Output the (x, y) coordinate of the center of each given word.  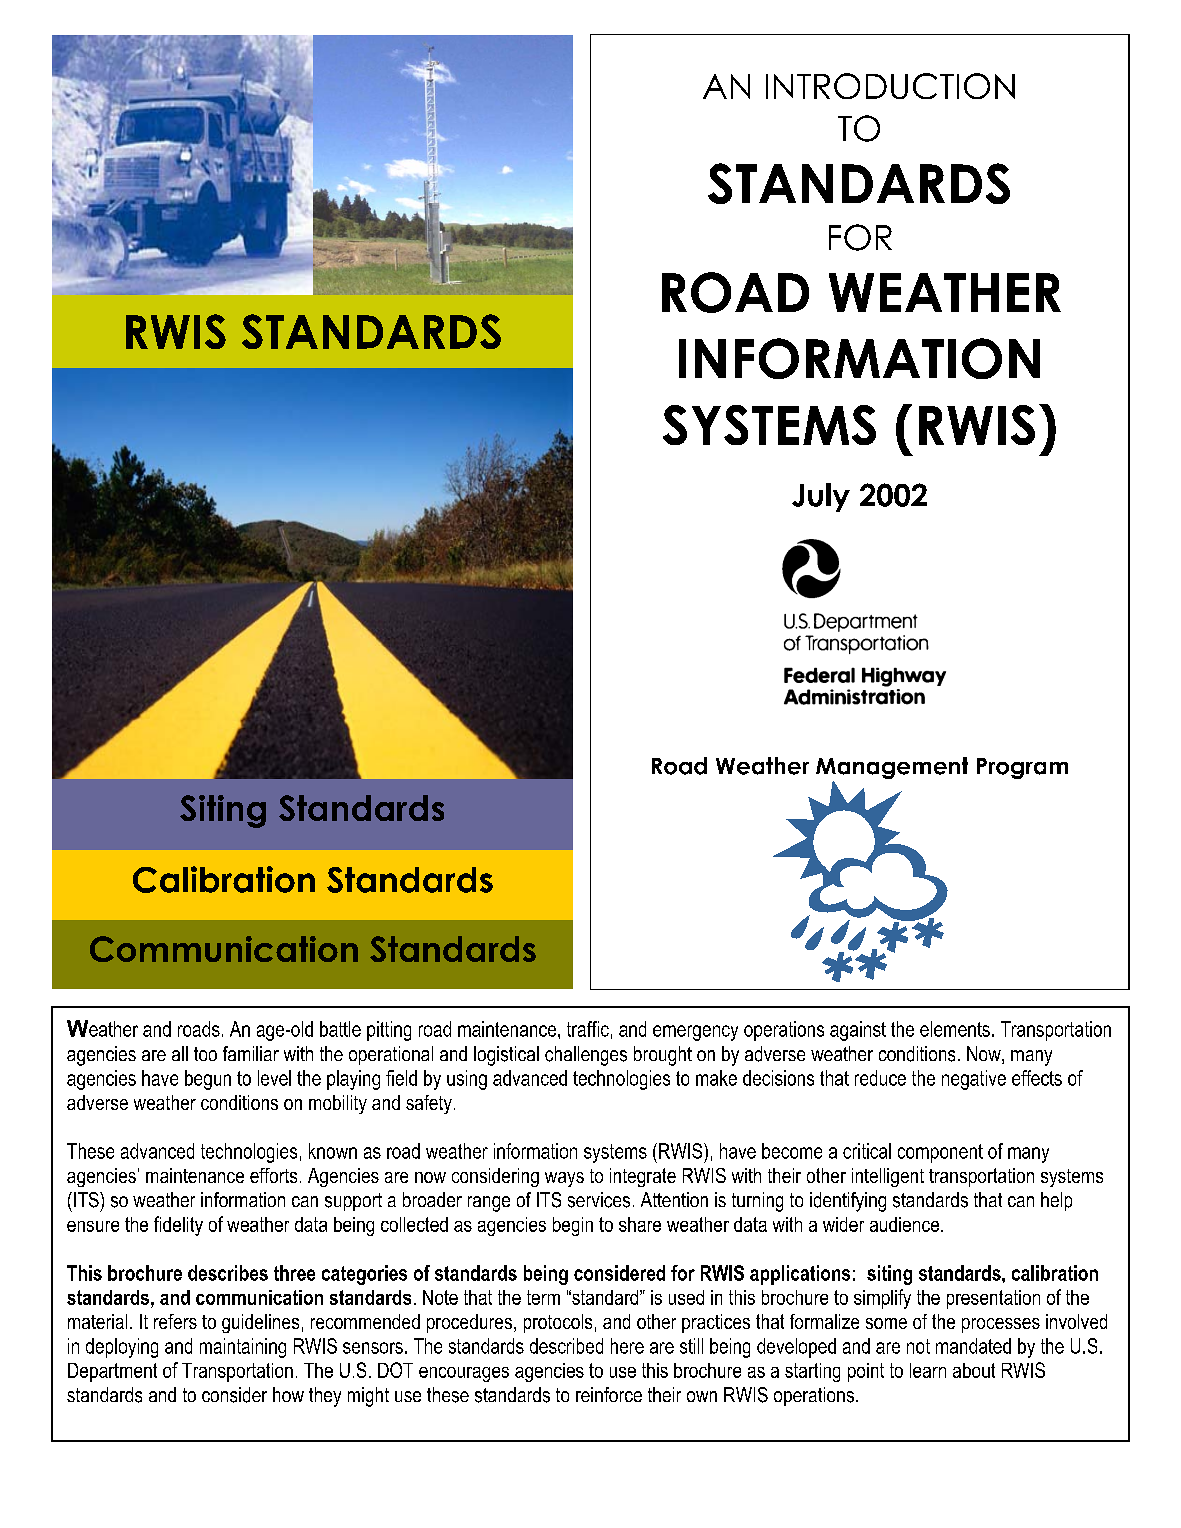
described (566, 1346)
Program (1022, 768)
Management (892, 769)
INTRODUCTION (890, 86)
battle (340, 1029)
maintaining (243, 1348)
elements (955, 1029)
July (821, 497)
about (974, 1370)
